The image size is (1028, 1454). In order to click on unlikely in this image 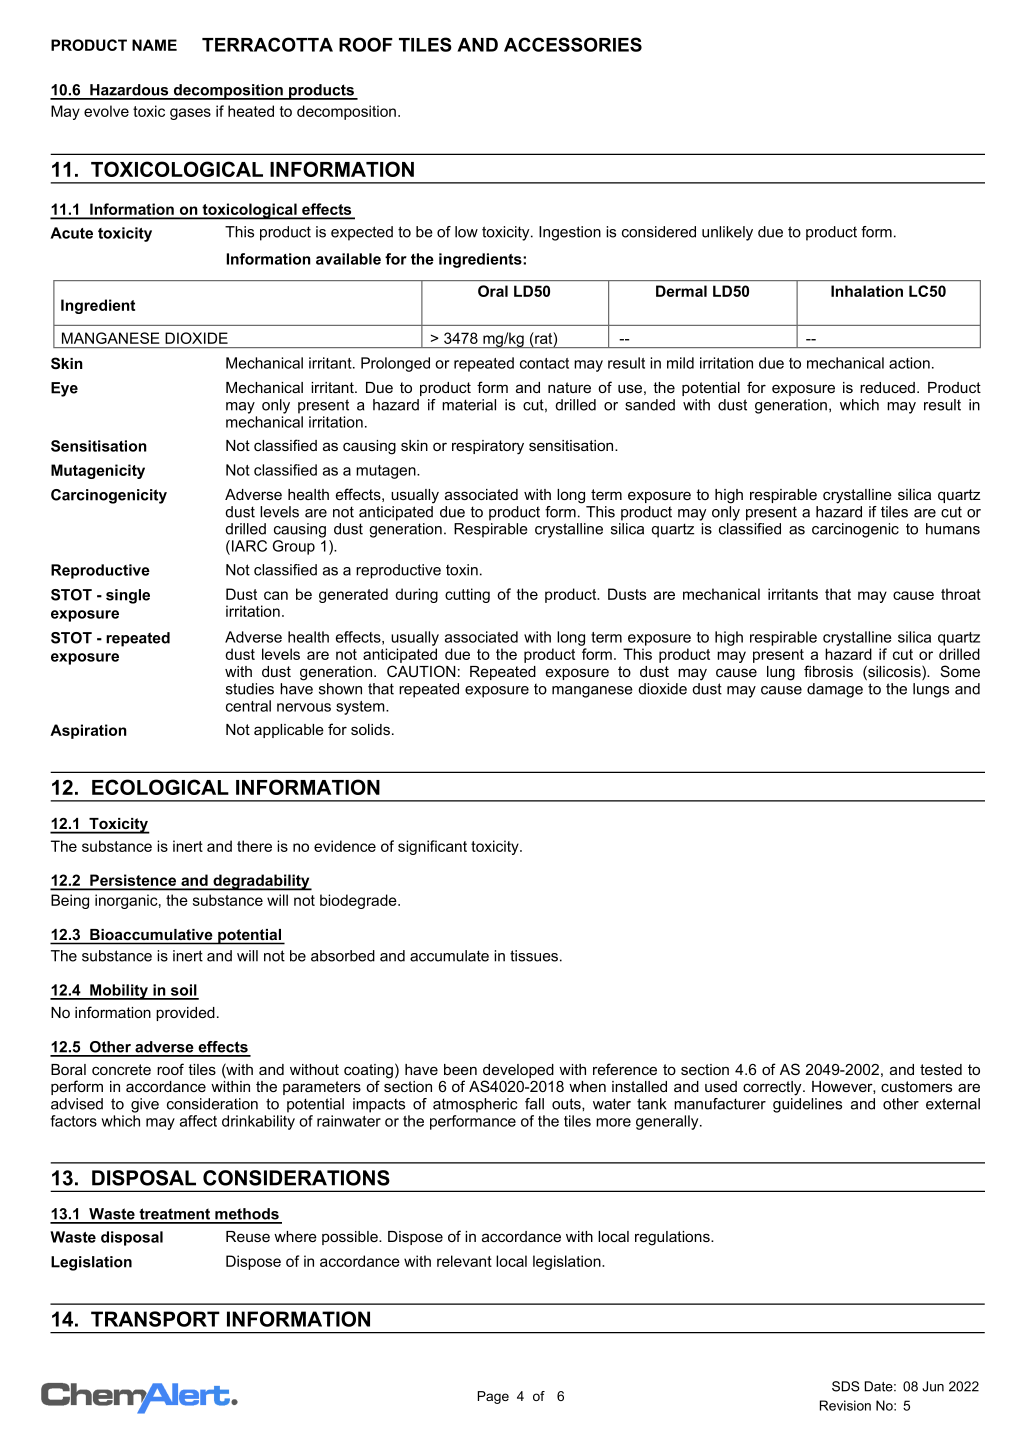, I will do `click(727, 233)`.
